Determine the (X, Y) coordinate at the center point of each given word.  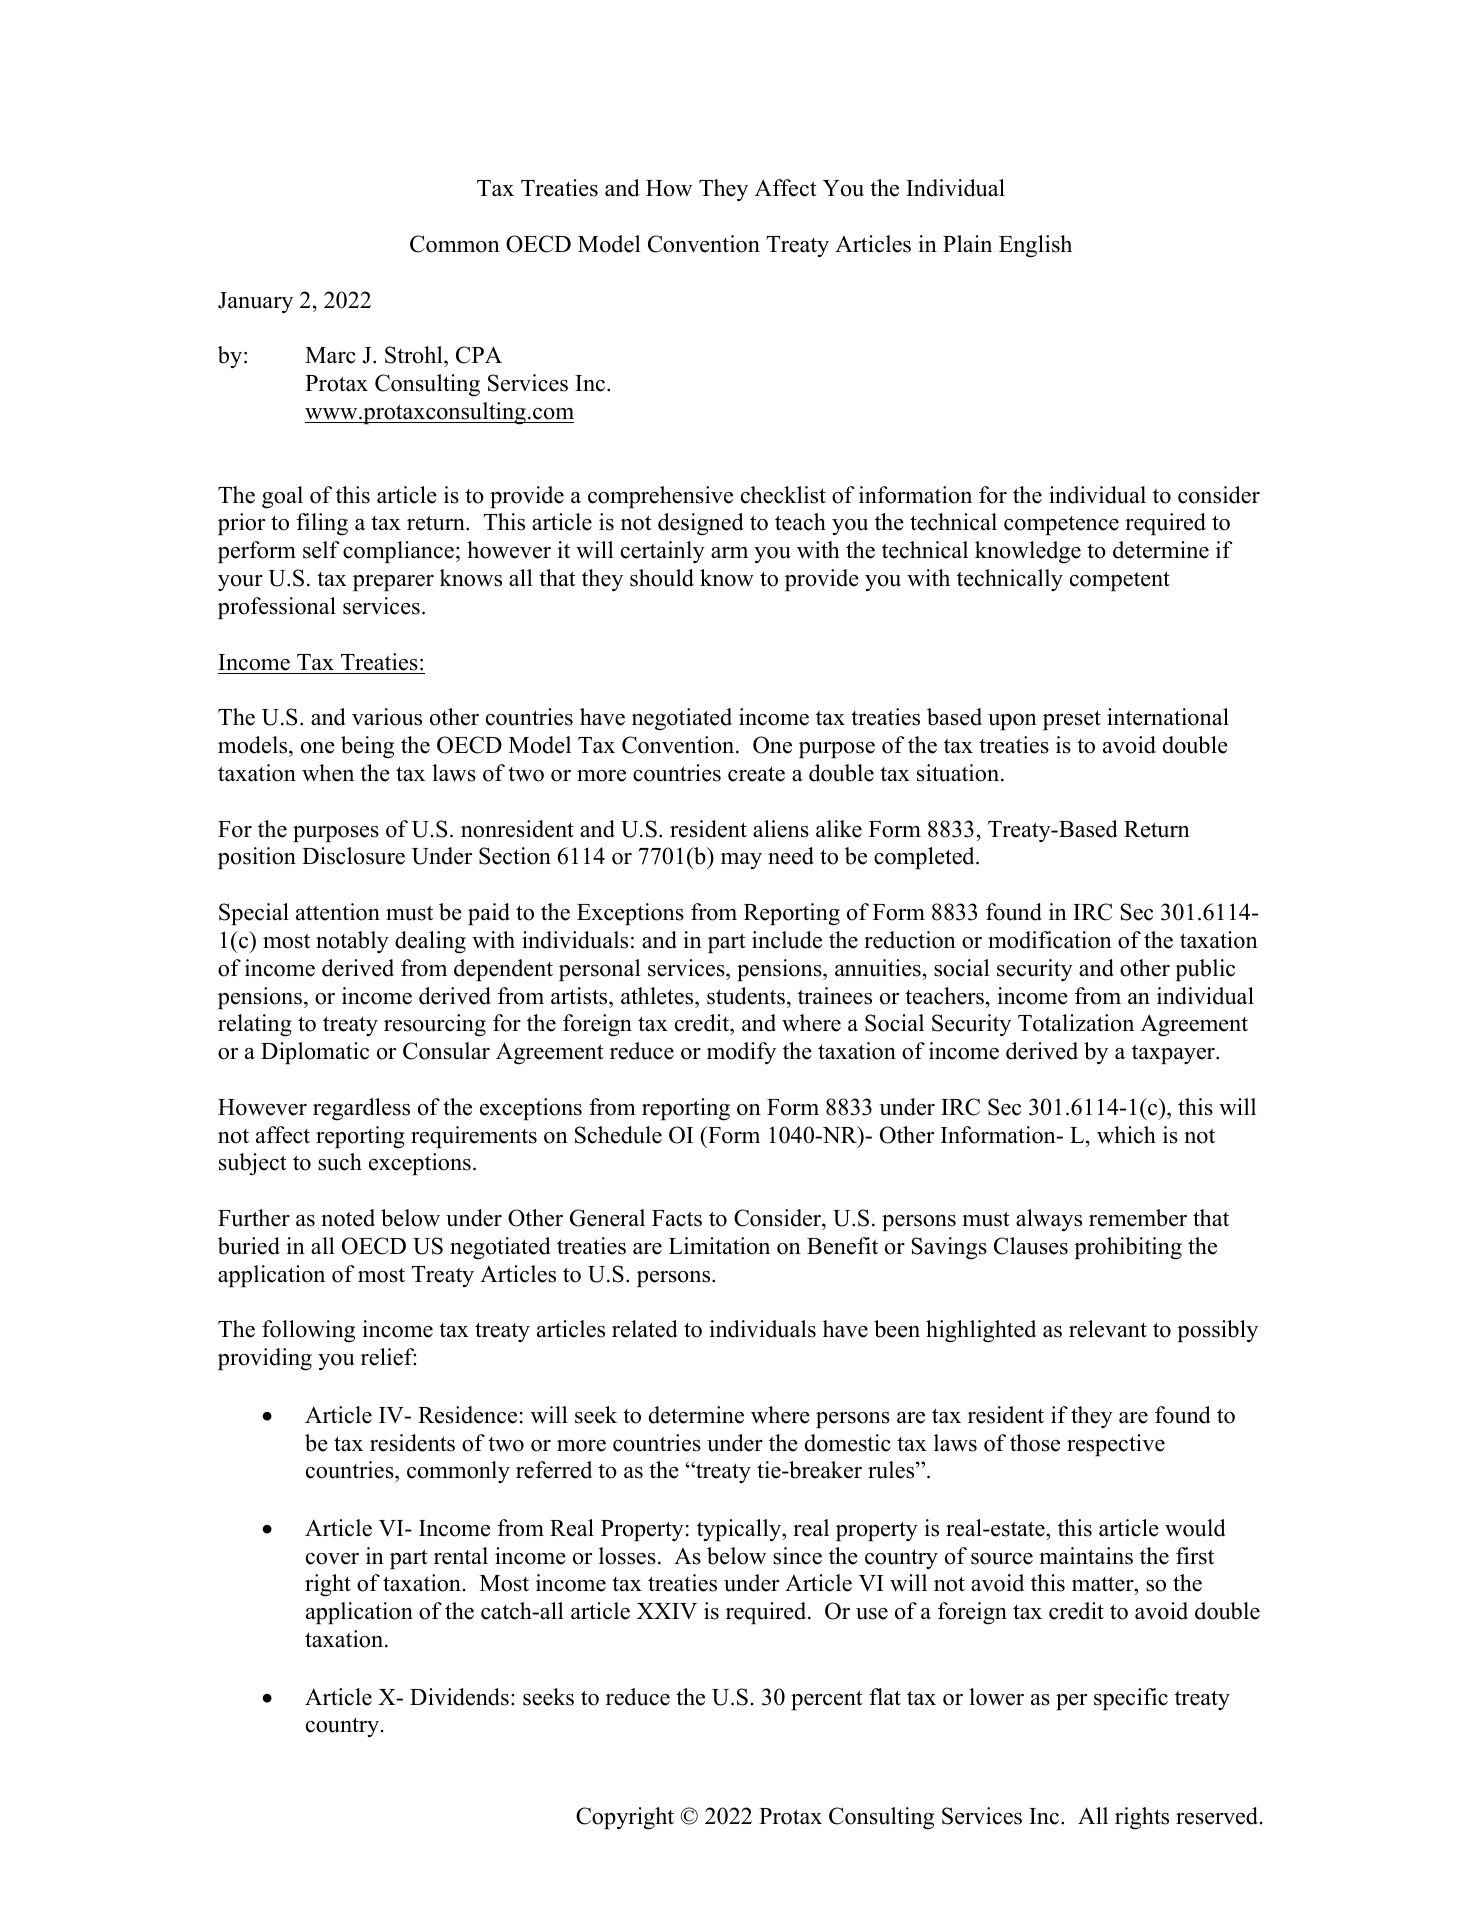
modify (741, 1053)
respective (1116, 1445)
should (662, 578)
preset (1072, 720)
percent (827, 1700)
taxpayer (1174, 1054)
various (387, 717)
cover (332, 1559)
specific (1131, 1699)
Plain (967, 243)
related (645, 1329)
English (1035, 246)
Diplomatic (315, 1053)
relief (388, 1357)
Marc (330, 355)
